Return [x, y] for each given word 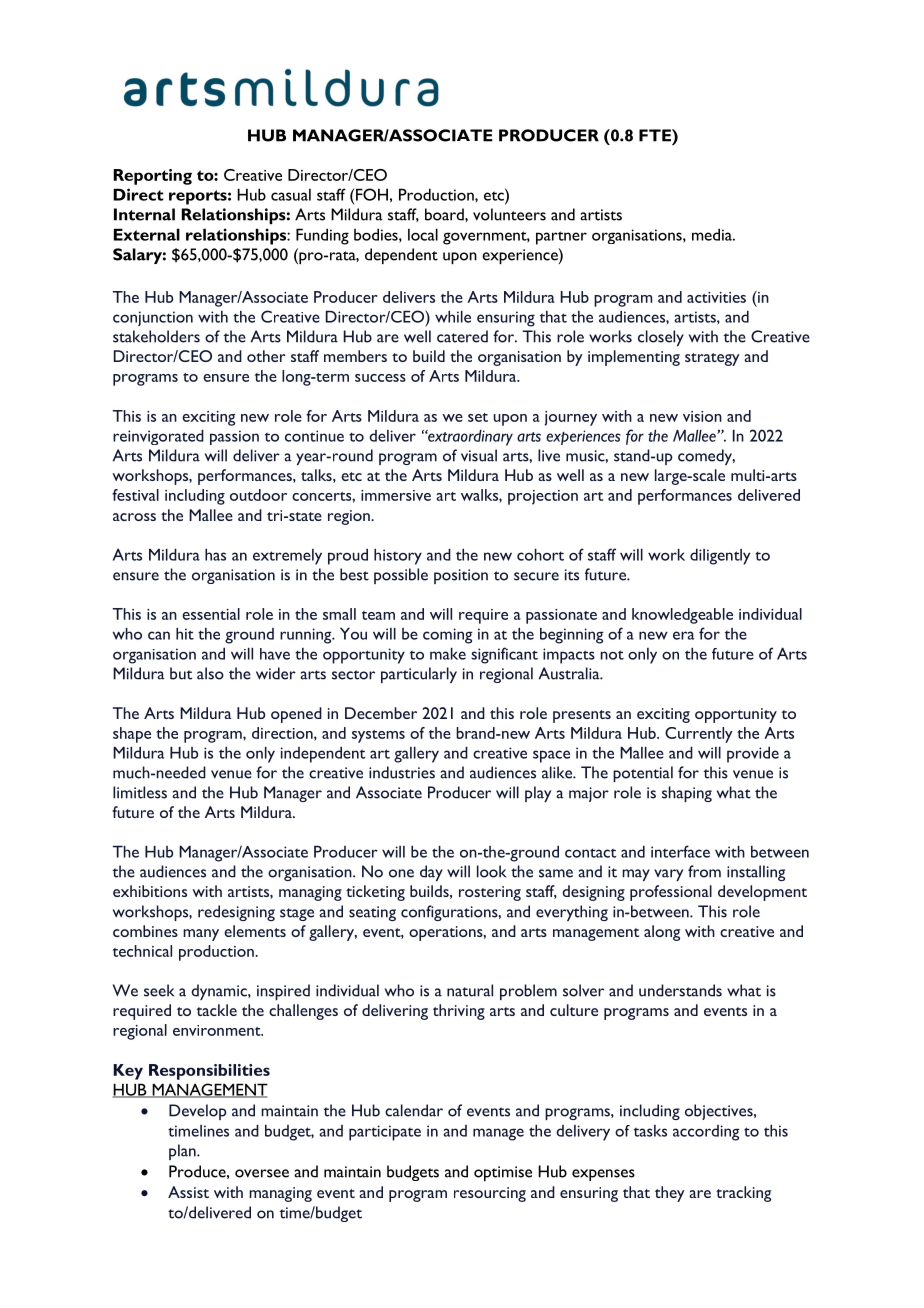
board [445, 214]
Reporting [153, 177]
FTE [656, 135]
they [670, 1194]
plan [183, 1152]
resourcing [490, 1194]
